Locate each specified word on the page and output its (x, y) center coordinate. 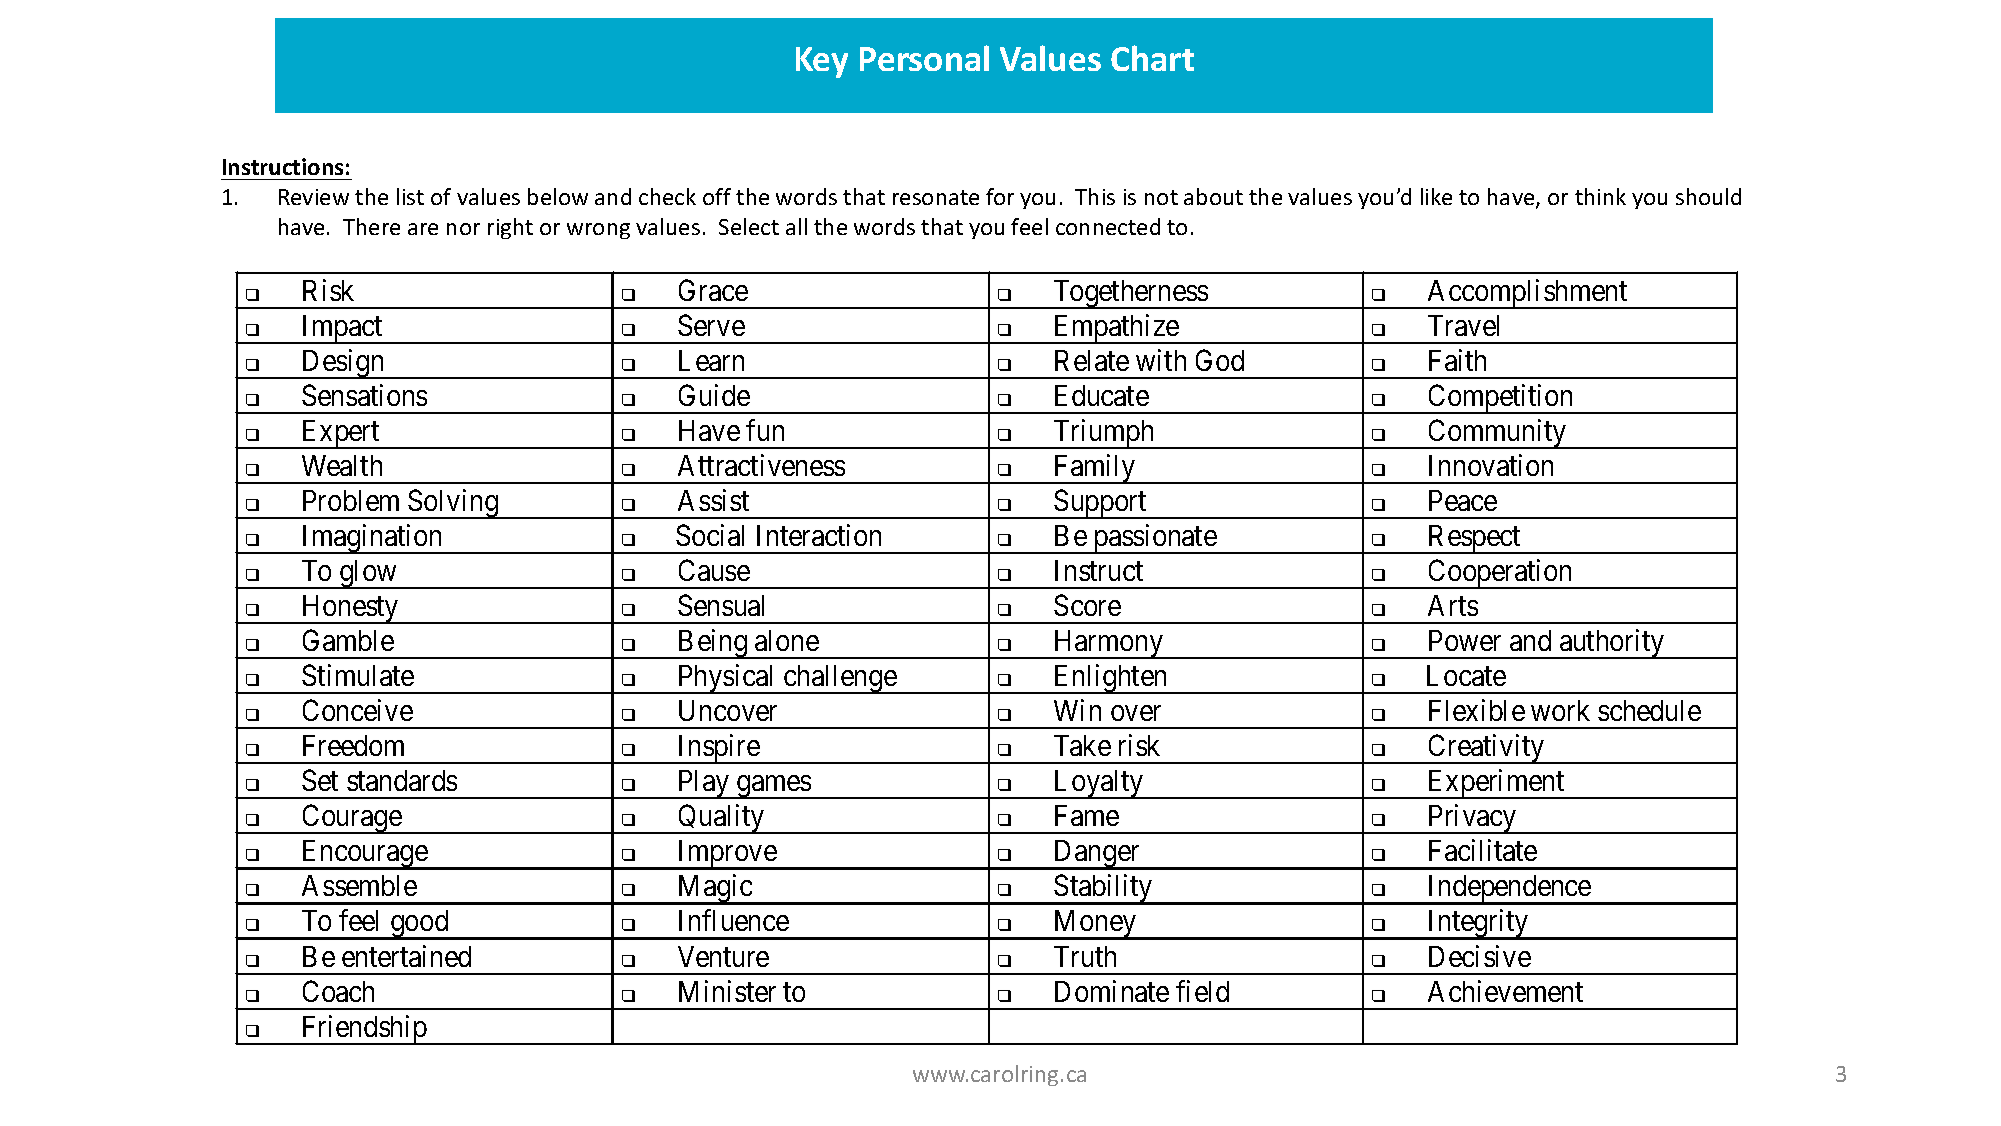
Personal (924, 58)
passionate (1154, 539)
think (1600, 196)
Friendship (364, 1030)
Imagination (372, 539)
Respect (1474, 539)
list (410, 196)
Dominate (1112, 991)
